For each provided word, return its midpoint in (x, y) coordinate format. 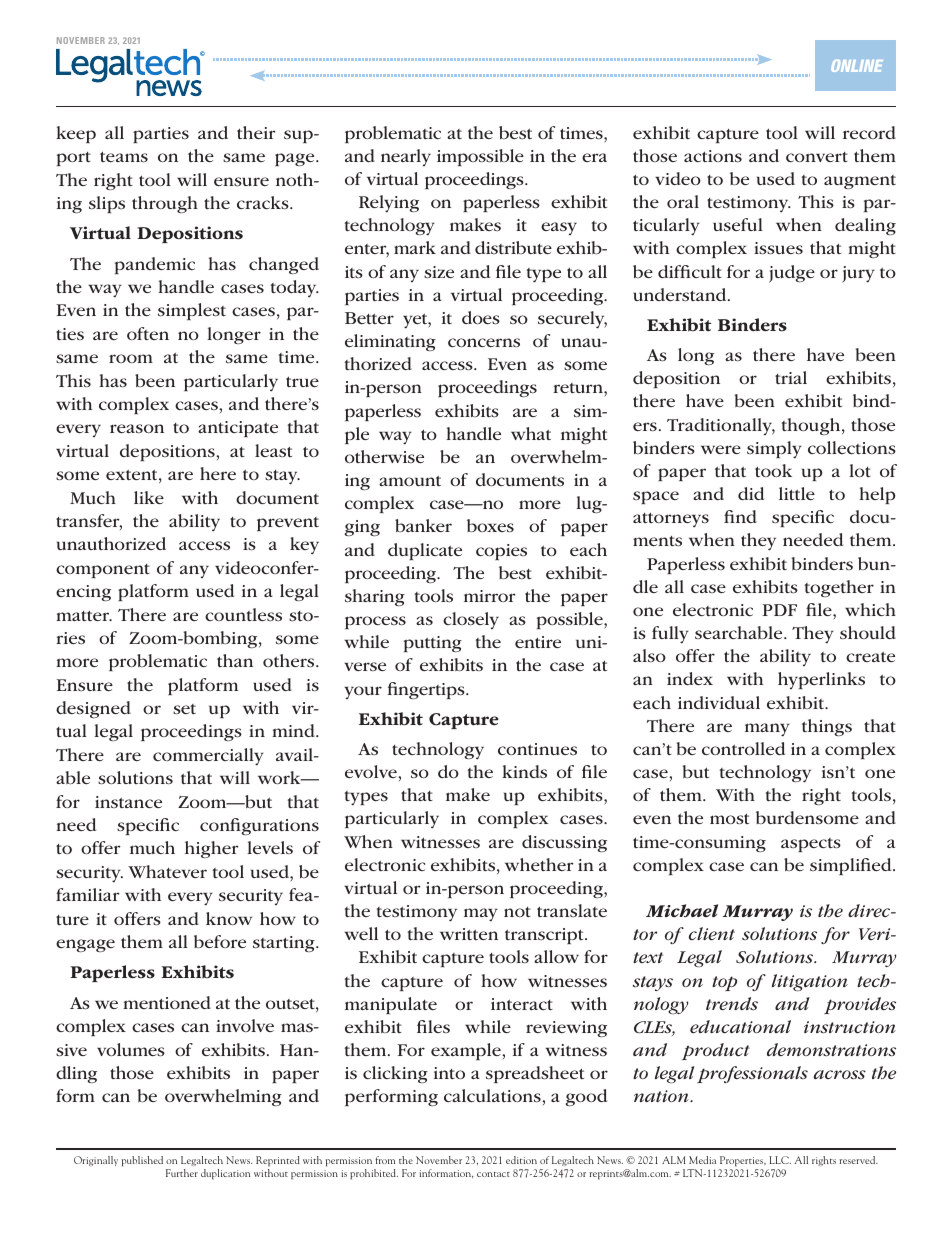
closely (471, 620)
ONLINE (857, 66)
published (142, 1161)
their (256, 132)
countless (243, 614)
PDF (779, 610)
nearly (406, 157)
